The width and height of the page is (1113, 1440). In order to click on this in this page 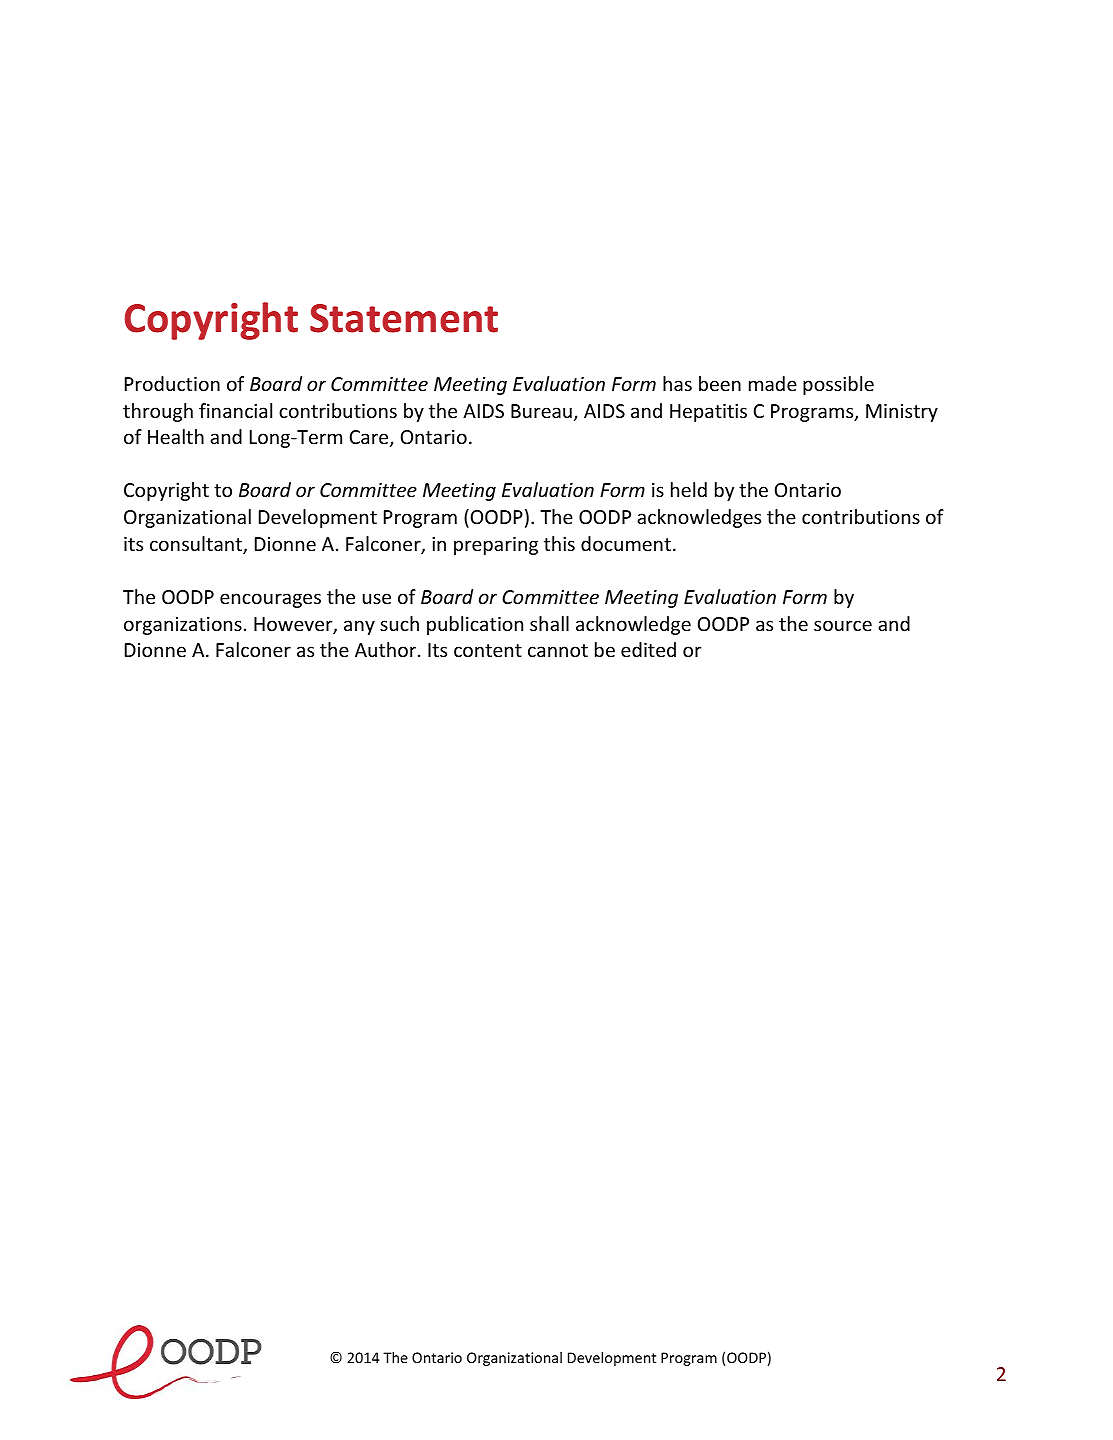, I will do `click(559, 543)`.
